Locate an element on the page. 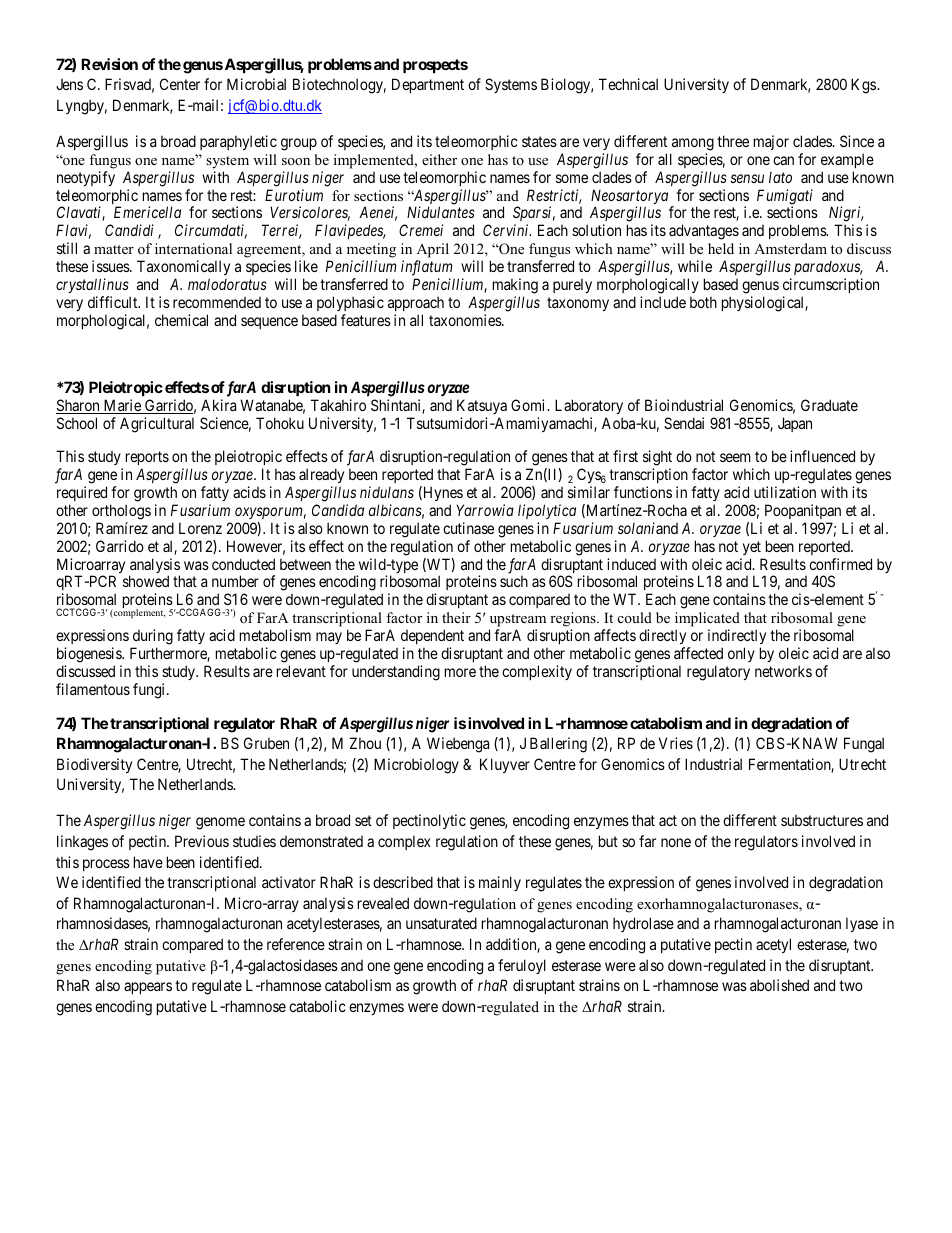 The width and height of the document is (952, 1233). Center is located at coordinates (180, 84).
